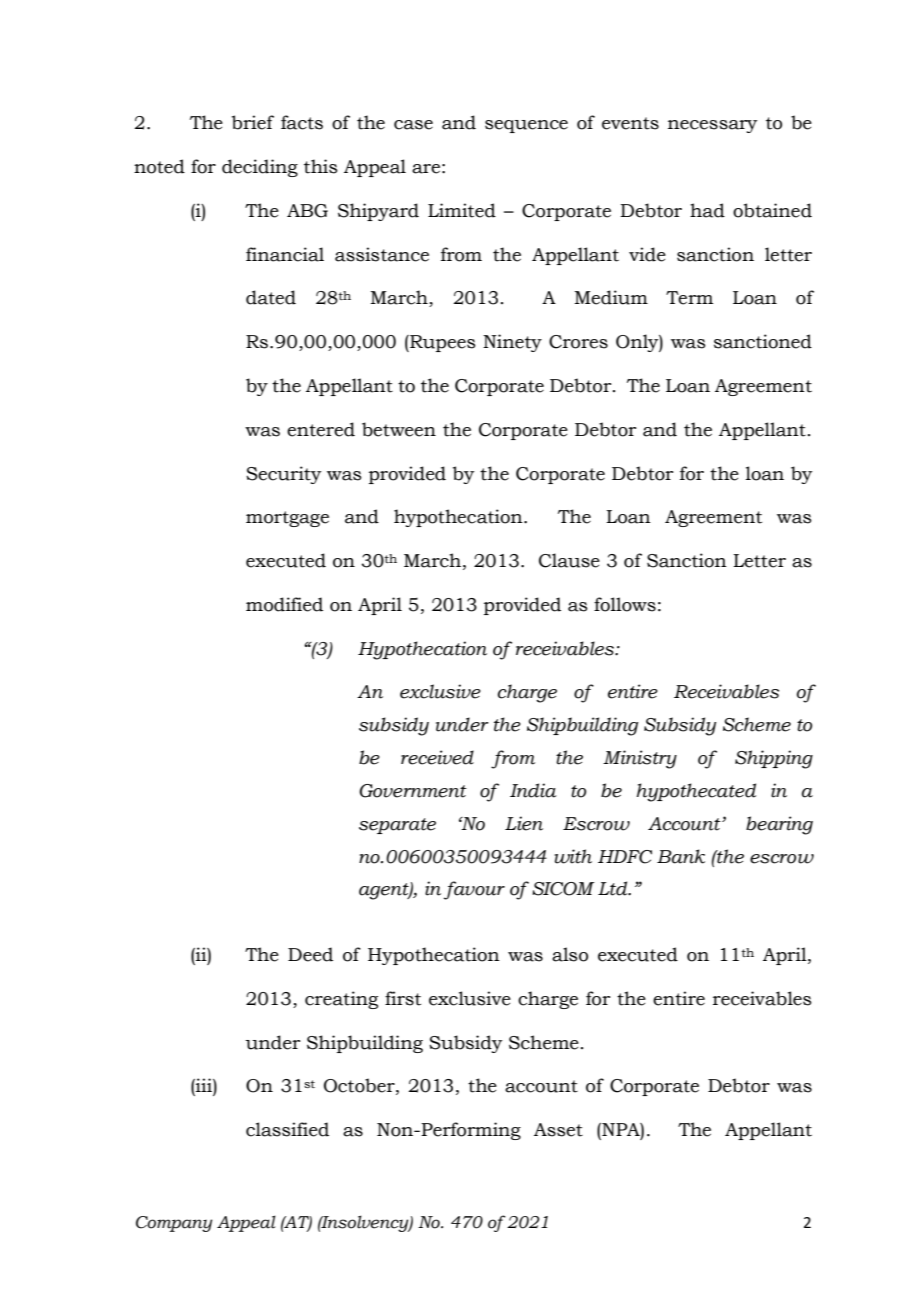  Describe the element at coordinates (437, 757) in the screenshot. I see `received` at that location.
